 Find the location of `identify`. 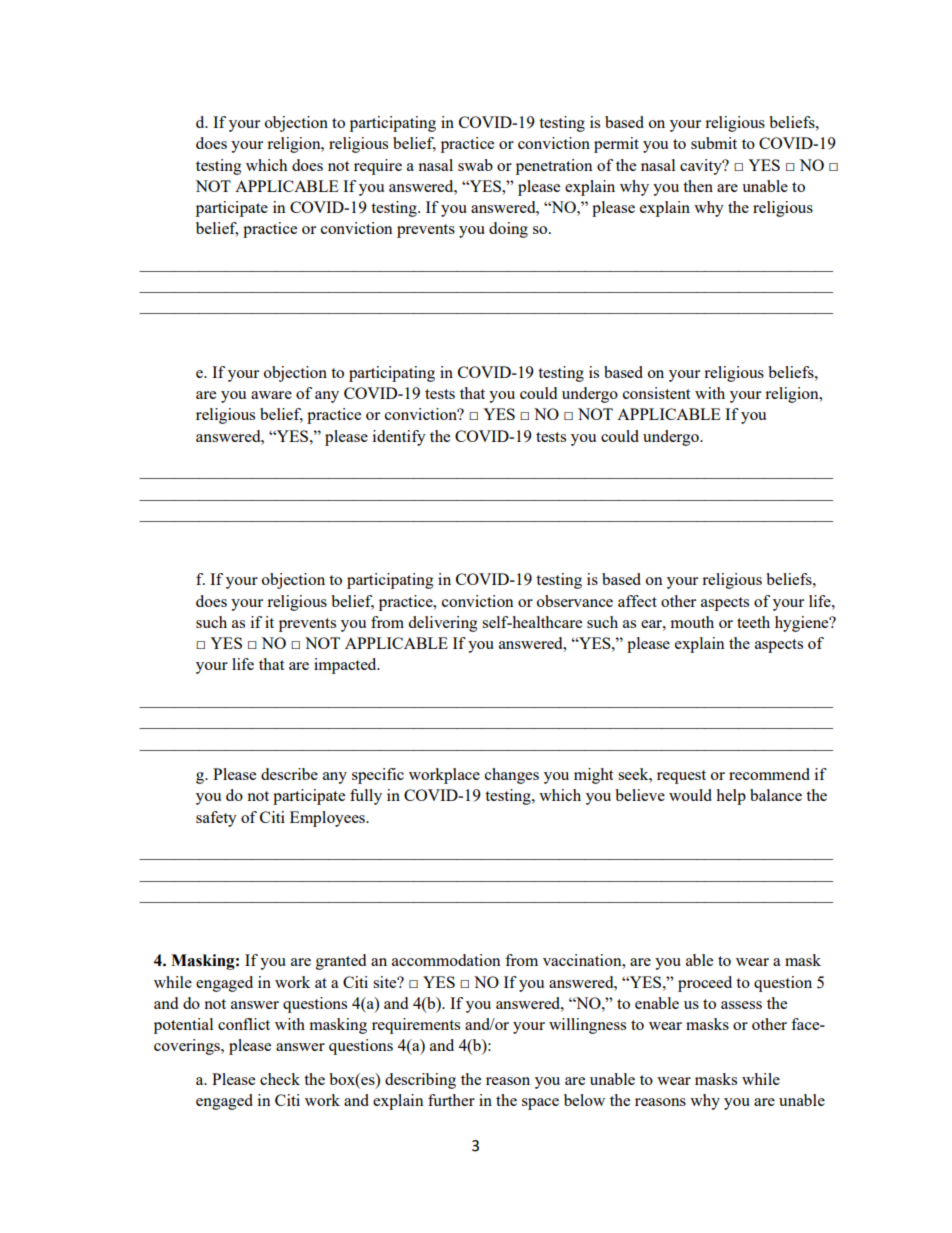

identify is located at coordinates (399, 438).
